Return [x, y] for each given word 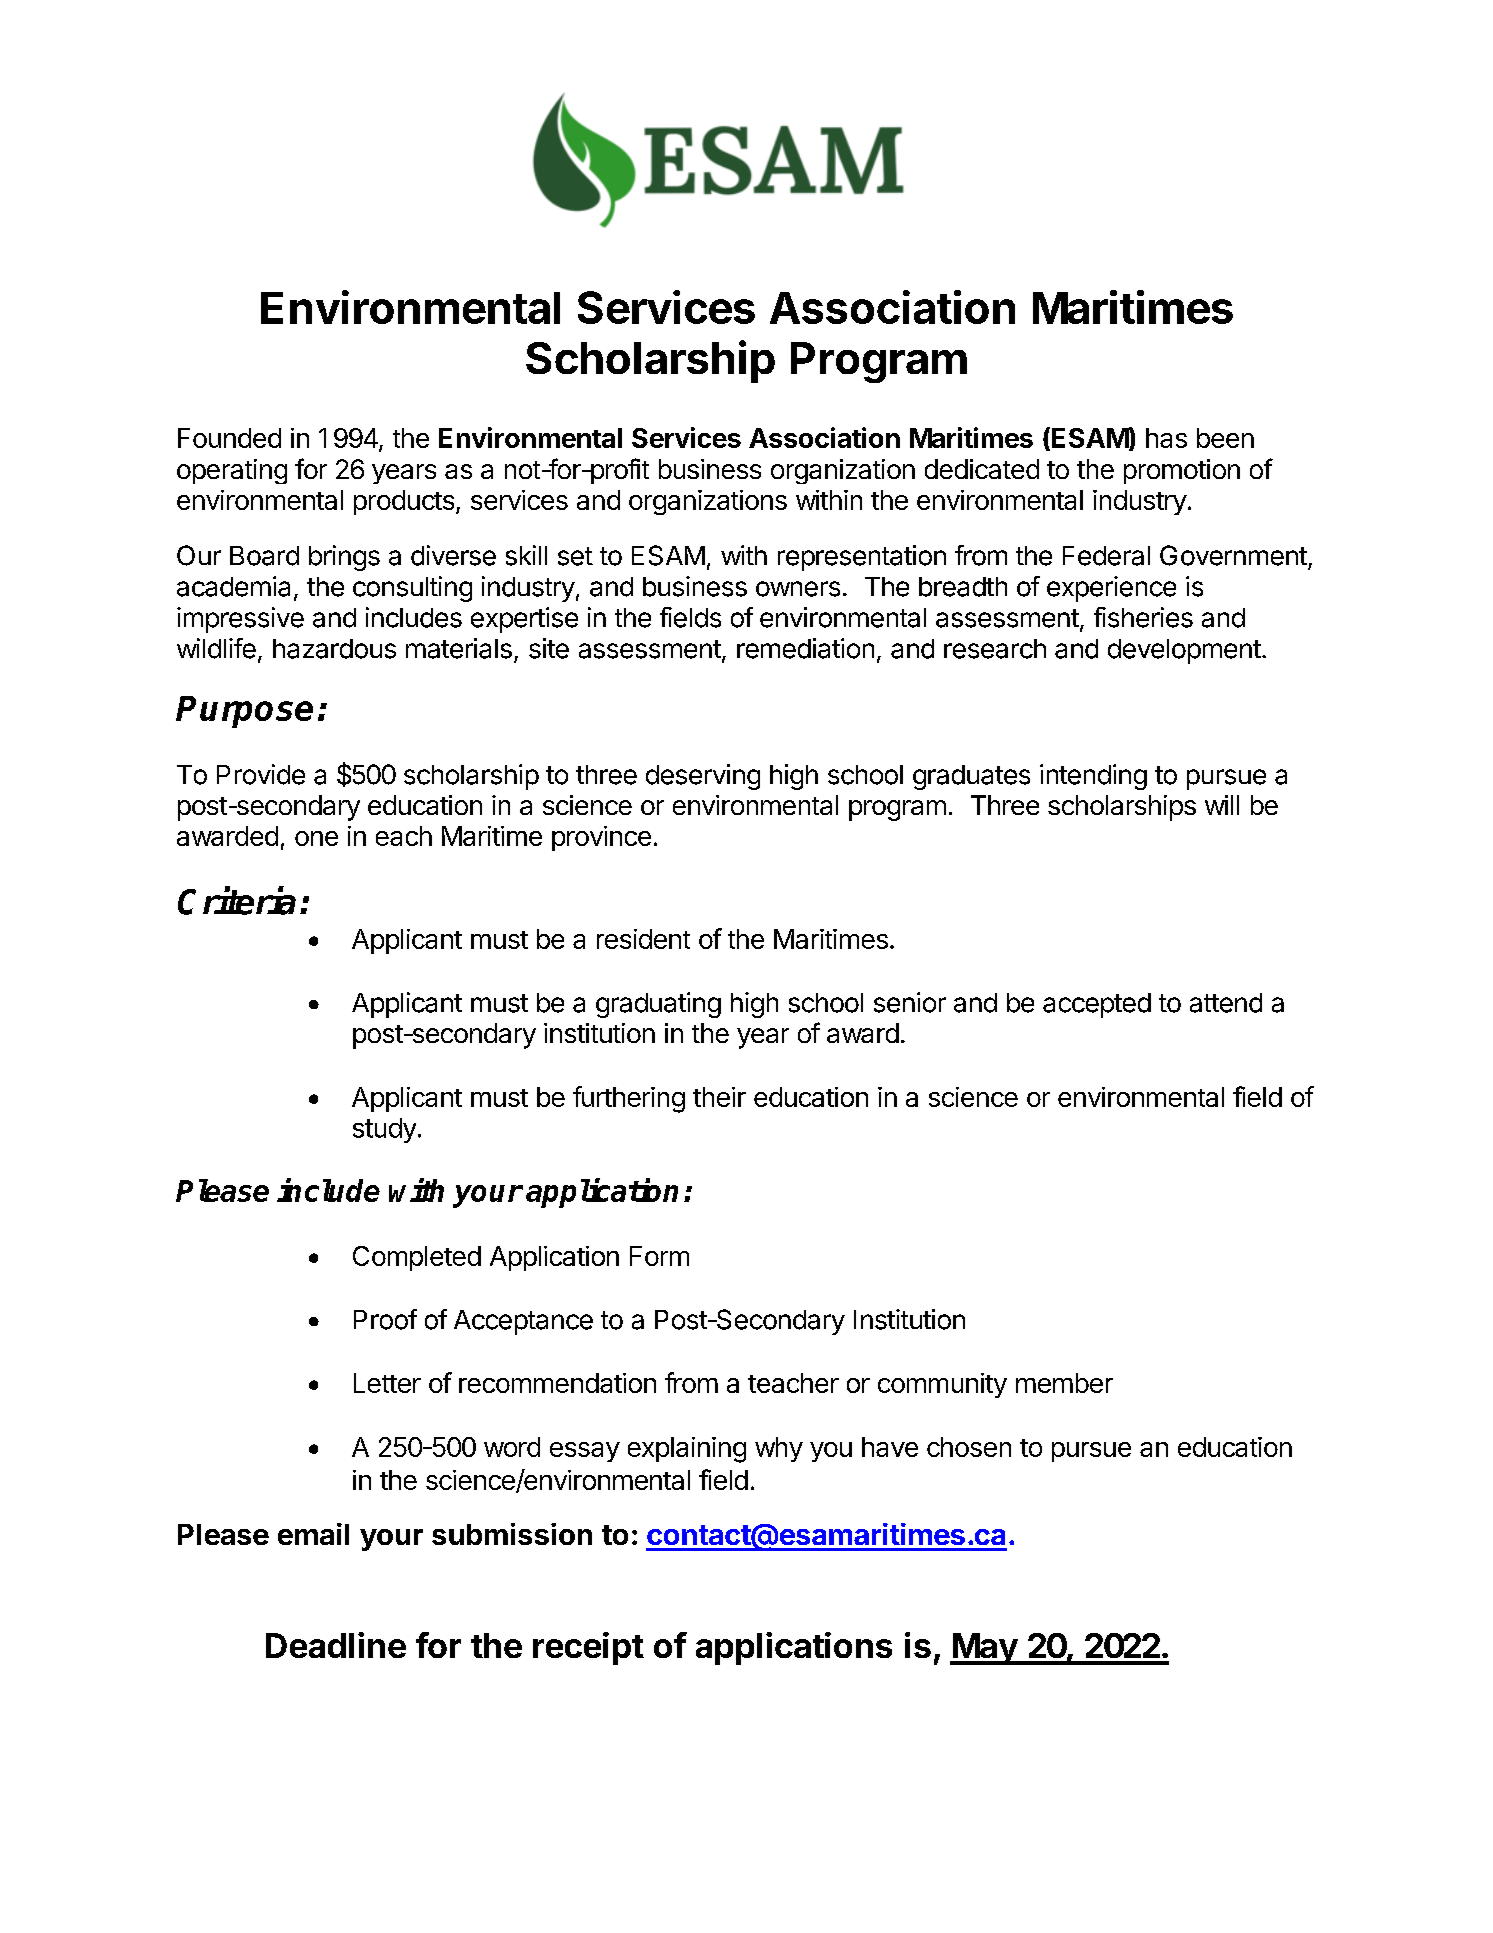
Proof [385, 1319]
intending [1093, 777]
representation [862, 558]
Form [659, 1256]
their [719, 1097]
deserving [703, 777]
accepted [1097, 1005]
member [1064, 1383]
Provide [261, 774]
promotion [1182, 471]
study [384, 1130]
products [404, 502]
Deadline [336, 1645]
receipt [588, 1648]
